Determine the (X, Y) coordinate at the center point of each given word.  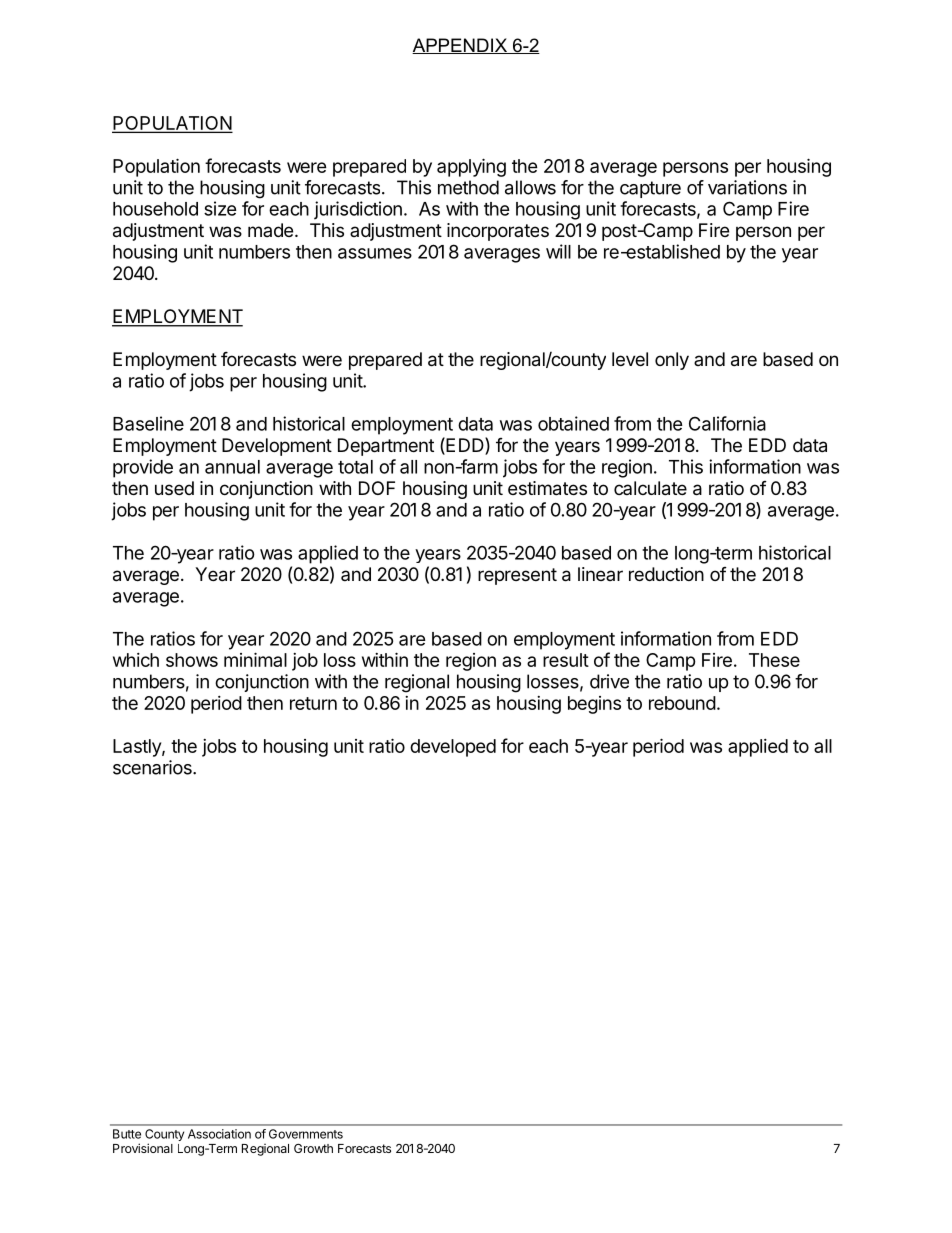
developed (453, 748)
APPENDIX (460, 46)
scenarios (153, 767)
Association (219, 1134)
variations (747, 187)
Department (386, 447)
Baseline (148, 423)
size (220, 208)
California (727, 423)
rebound (682, 703)
